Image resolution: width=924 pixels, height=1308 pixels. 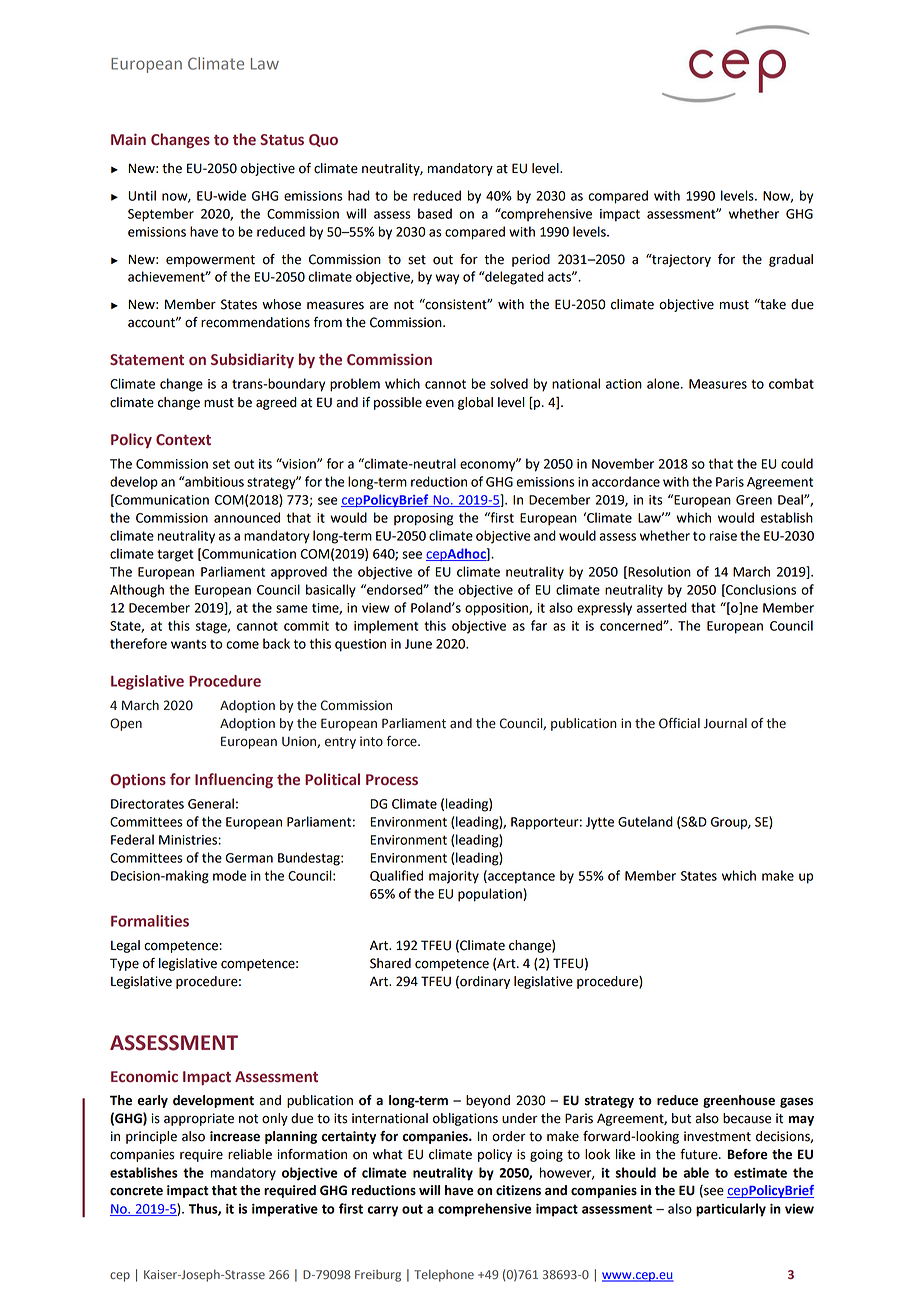 What do you see at coordinates (403, 741) in the image?
I see `force` at bounding box center [403, 741].
